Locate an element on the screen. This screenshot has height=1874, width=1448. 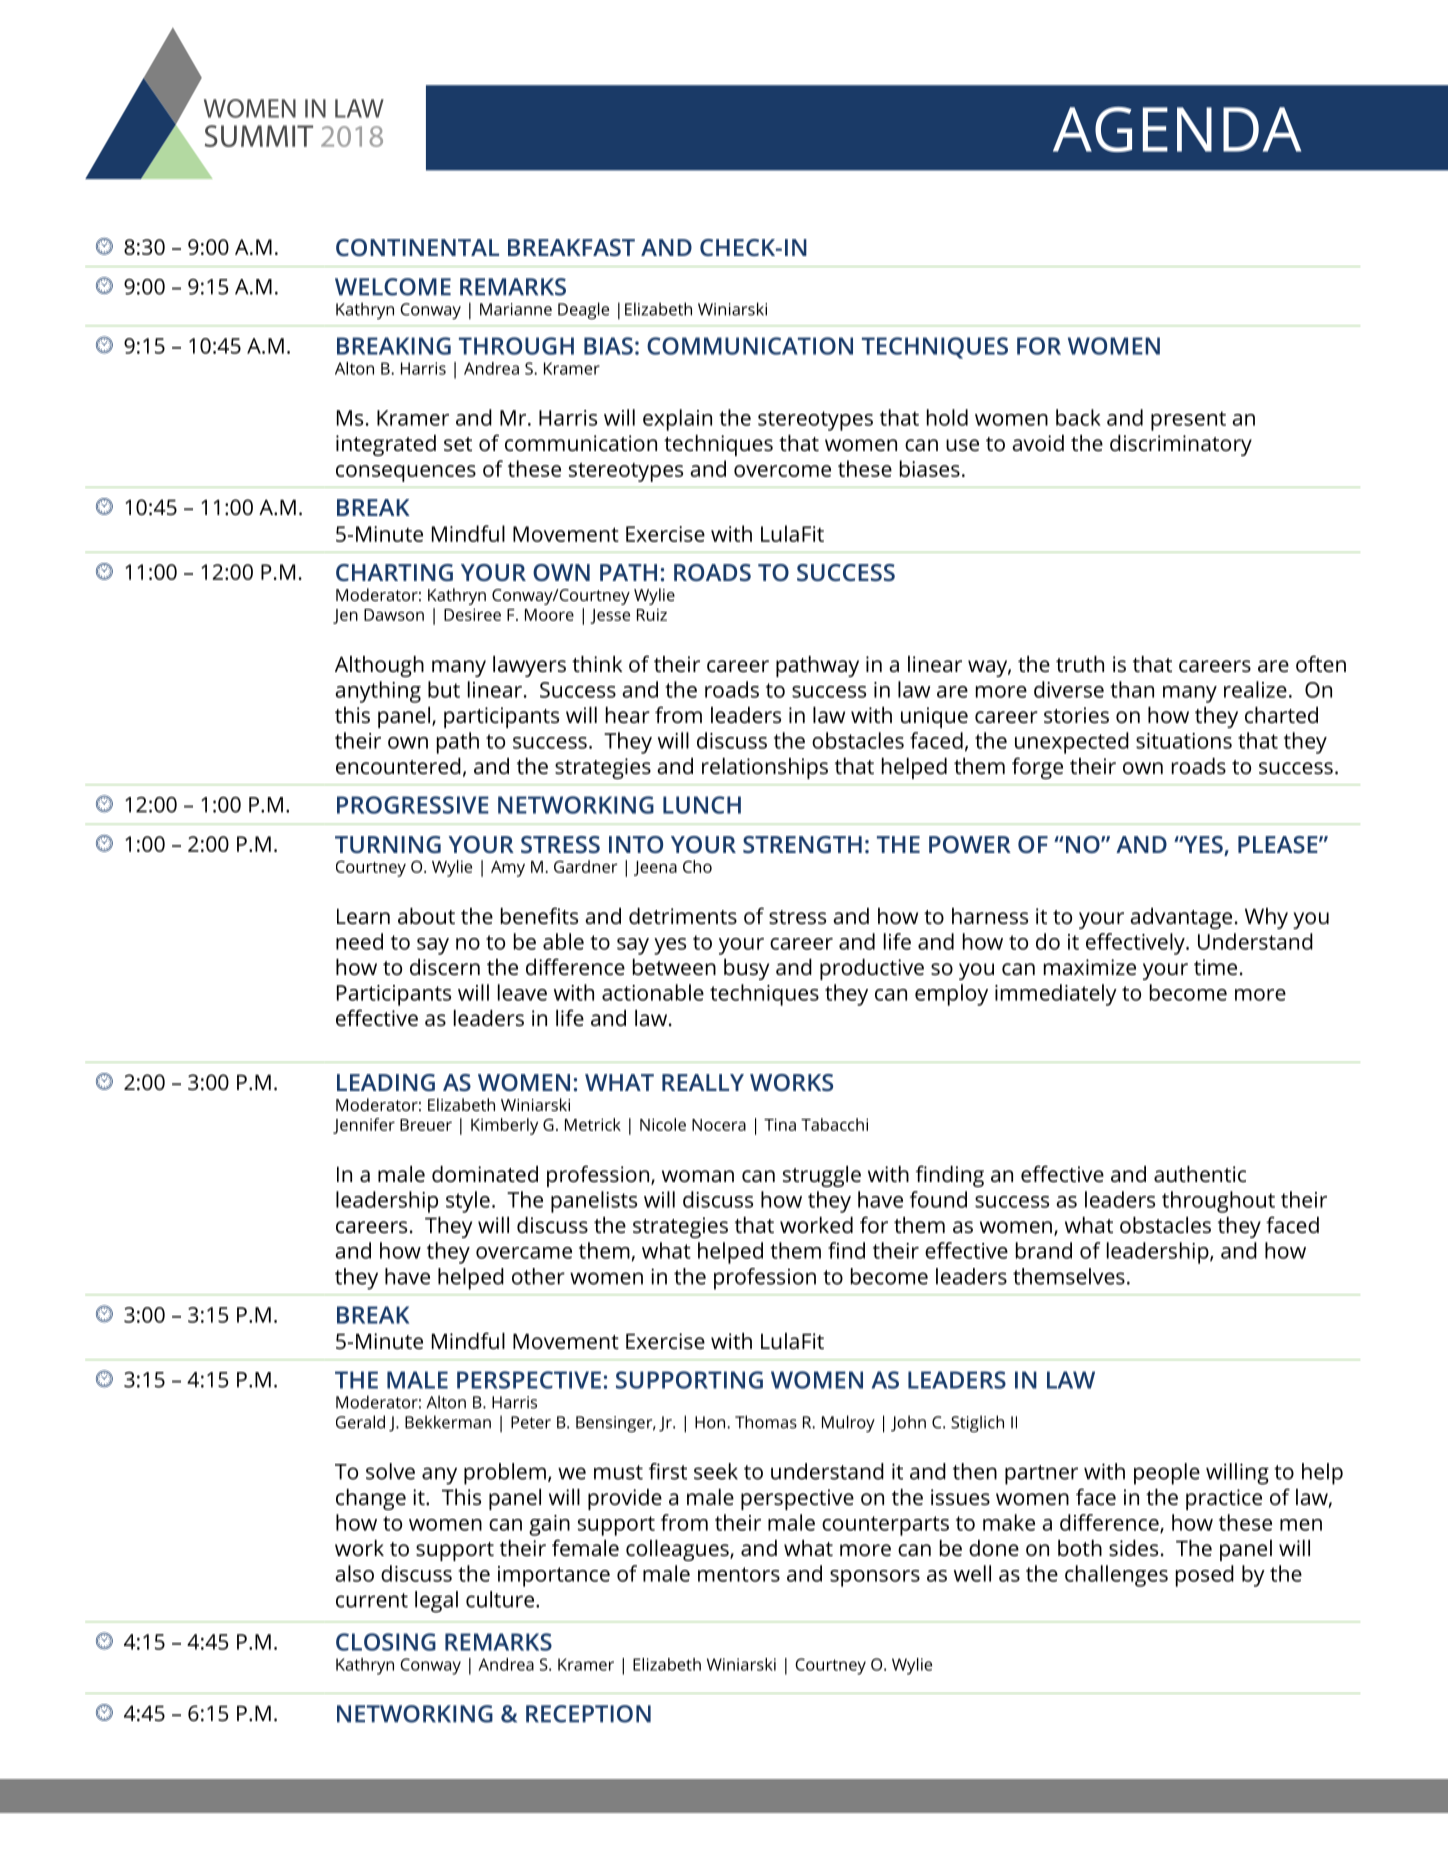
consequences is located at coordinates (406, 473).
